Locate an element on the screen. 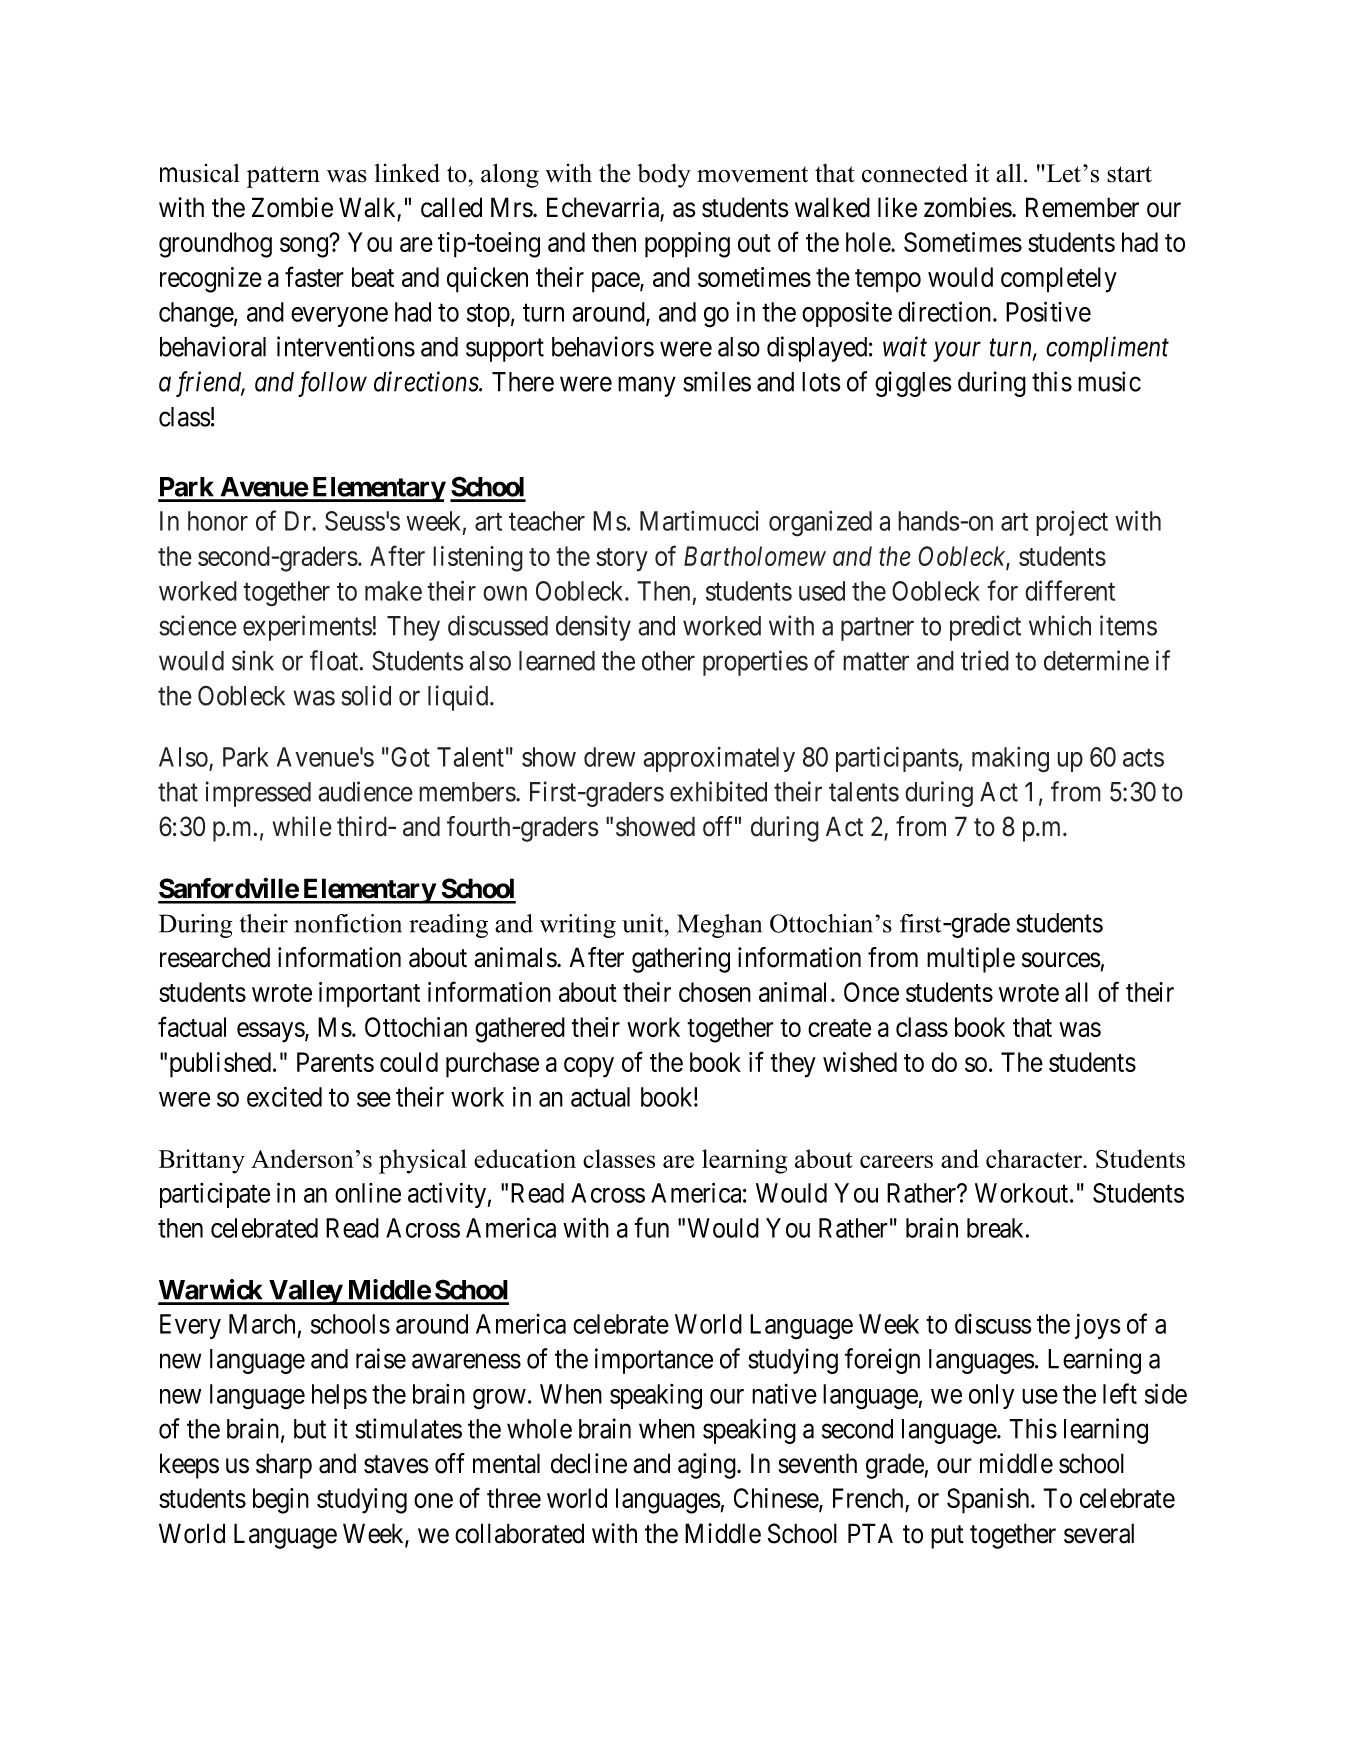  making is located at coordinates (1010, 760).
